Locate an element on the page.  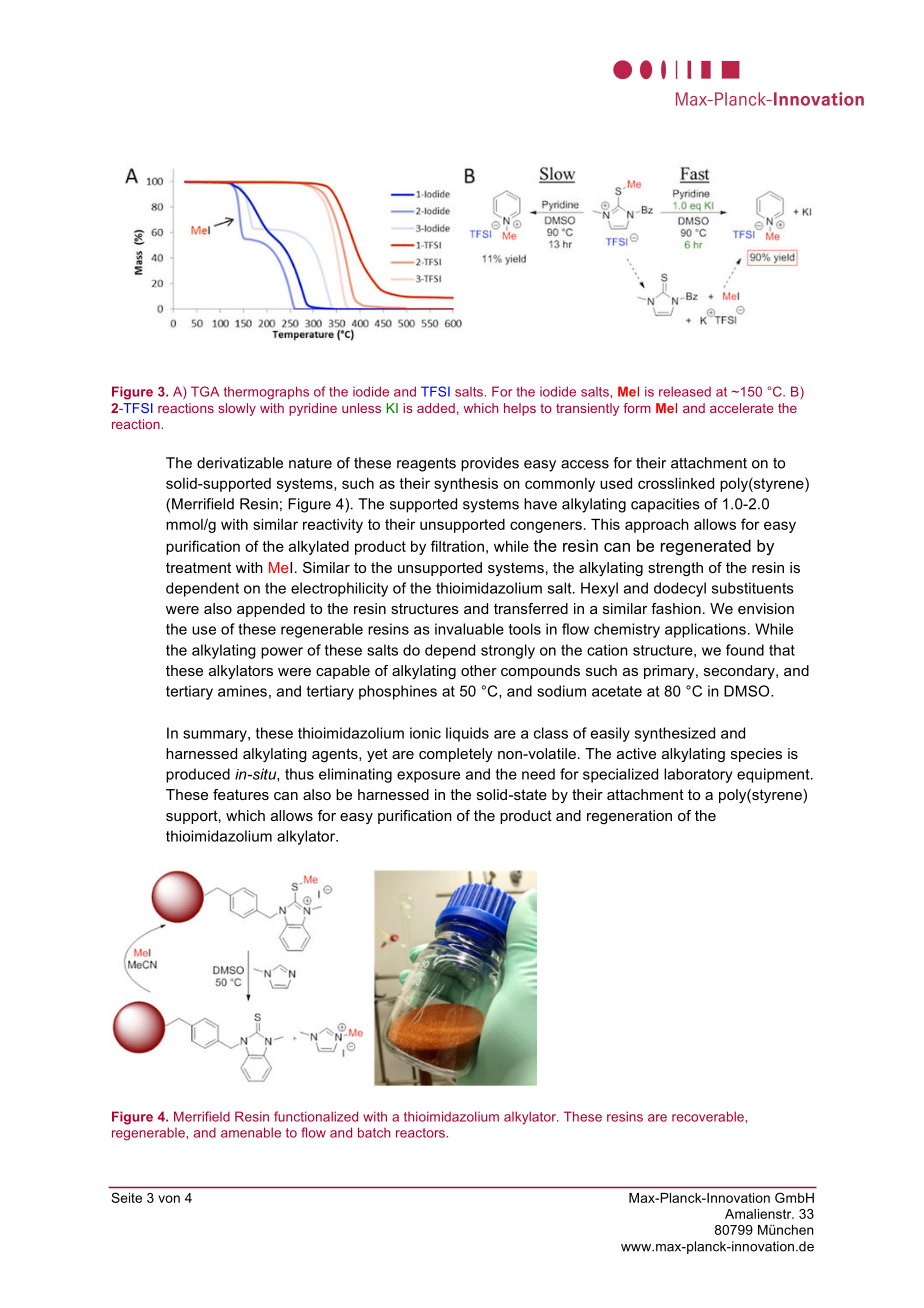
treatment is located at coordinates (198, 567).
